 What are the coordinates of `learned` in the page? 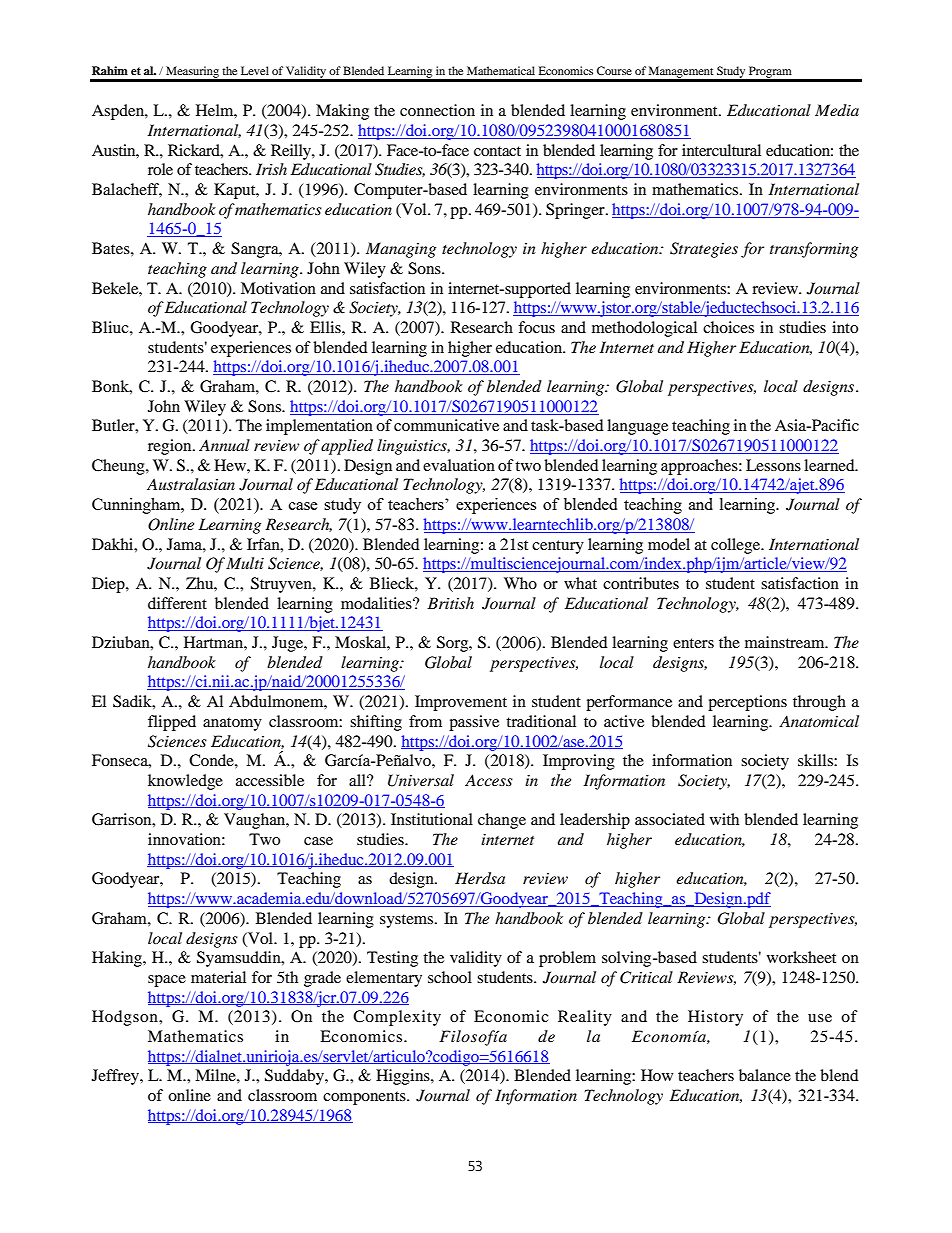 It's located at (830, 465).
